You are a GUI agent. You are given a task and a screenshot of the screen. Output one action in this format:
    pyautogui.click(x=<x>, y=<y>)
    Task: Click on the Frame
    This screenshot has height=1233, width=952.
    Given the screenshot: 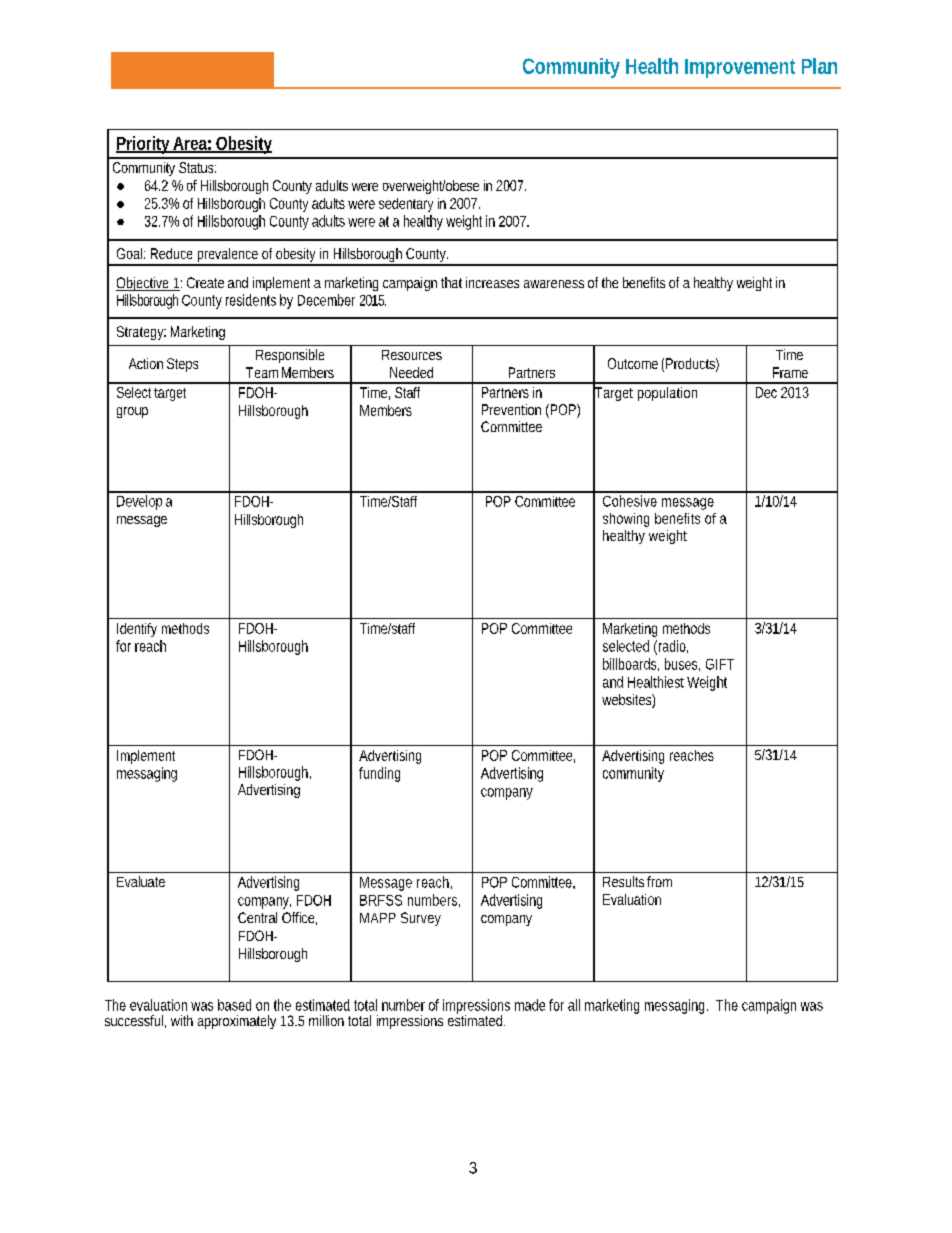 What is the action you would take?
    pyautogui.click(x=790, y=372)
